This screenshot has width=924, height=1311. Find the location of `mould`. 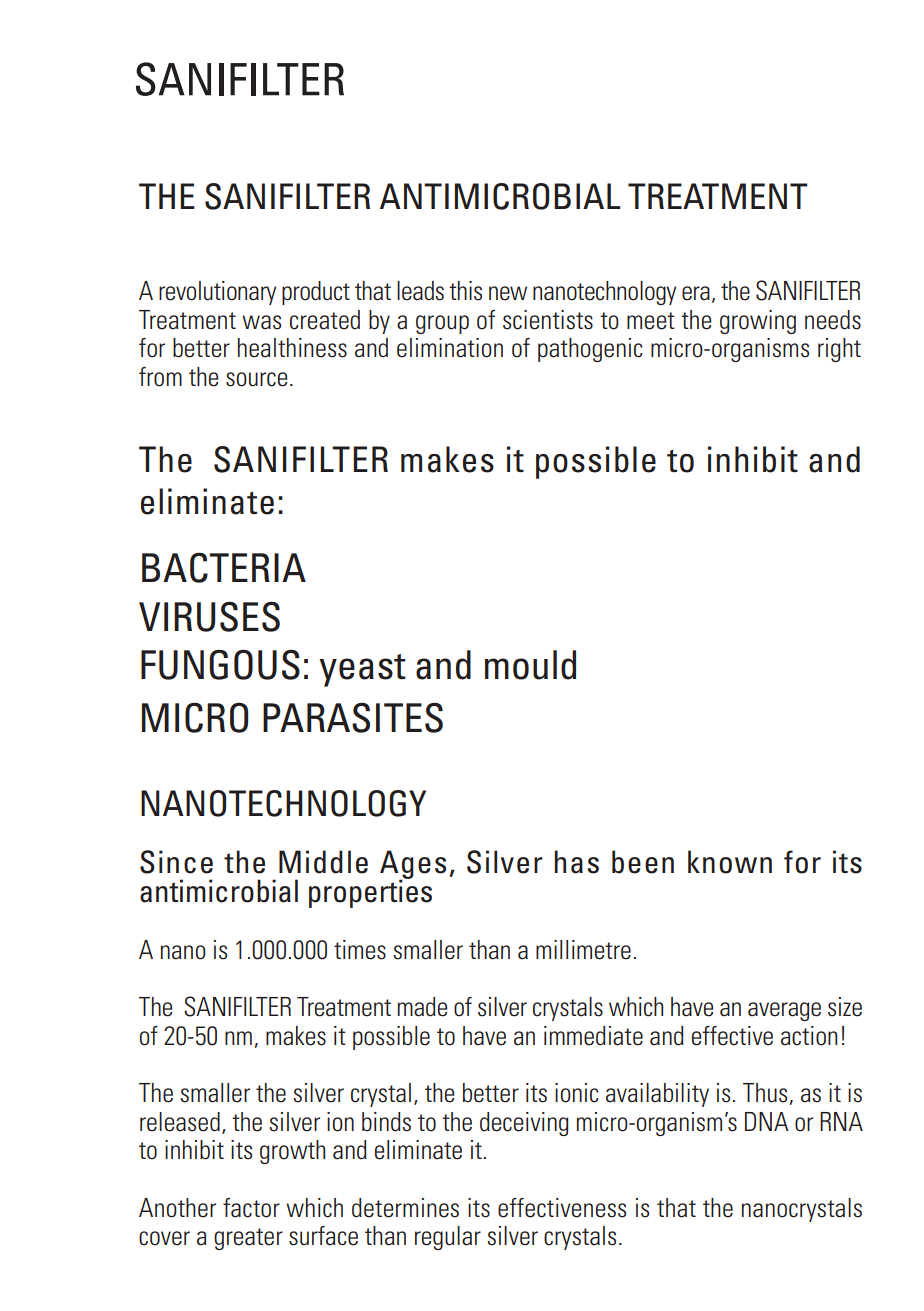

mould is located at coordinates (530, 665).
